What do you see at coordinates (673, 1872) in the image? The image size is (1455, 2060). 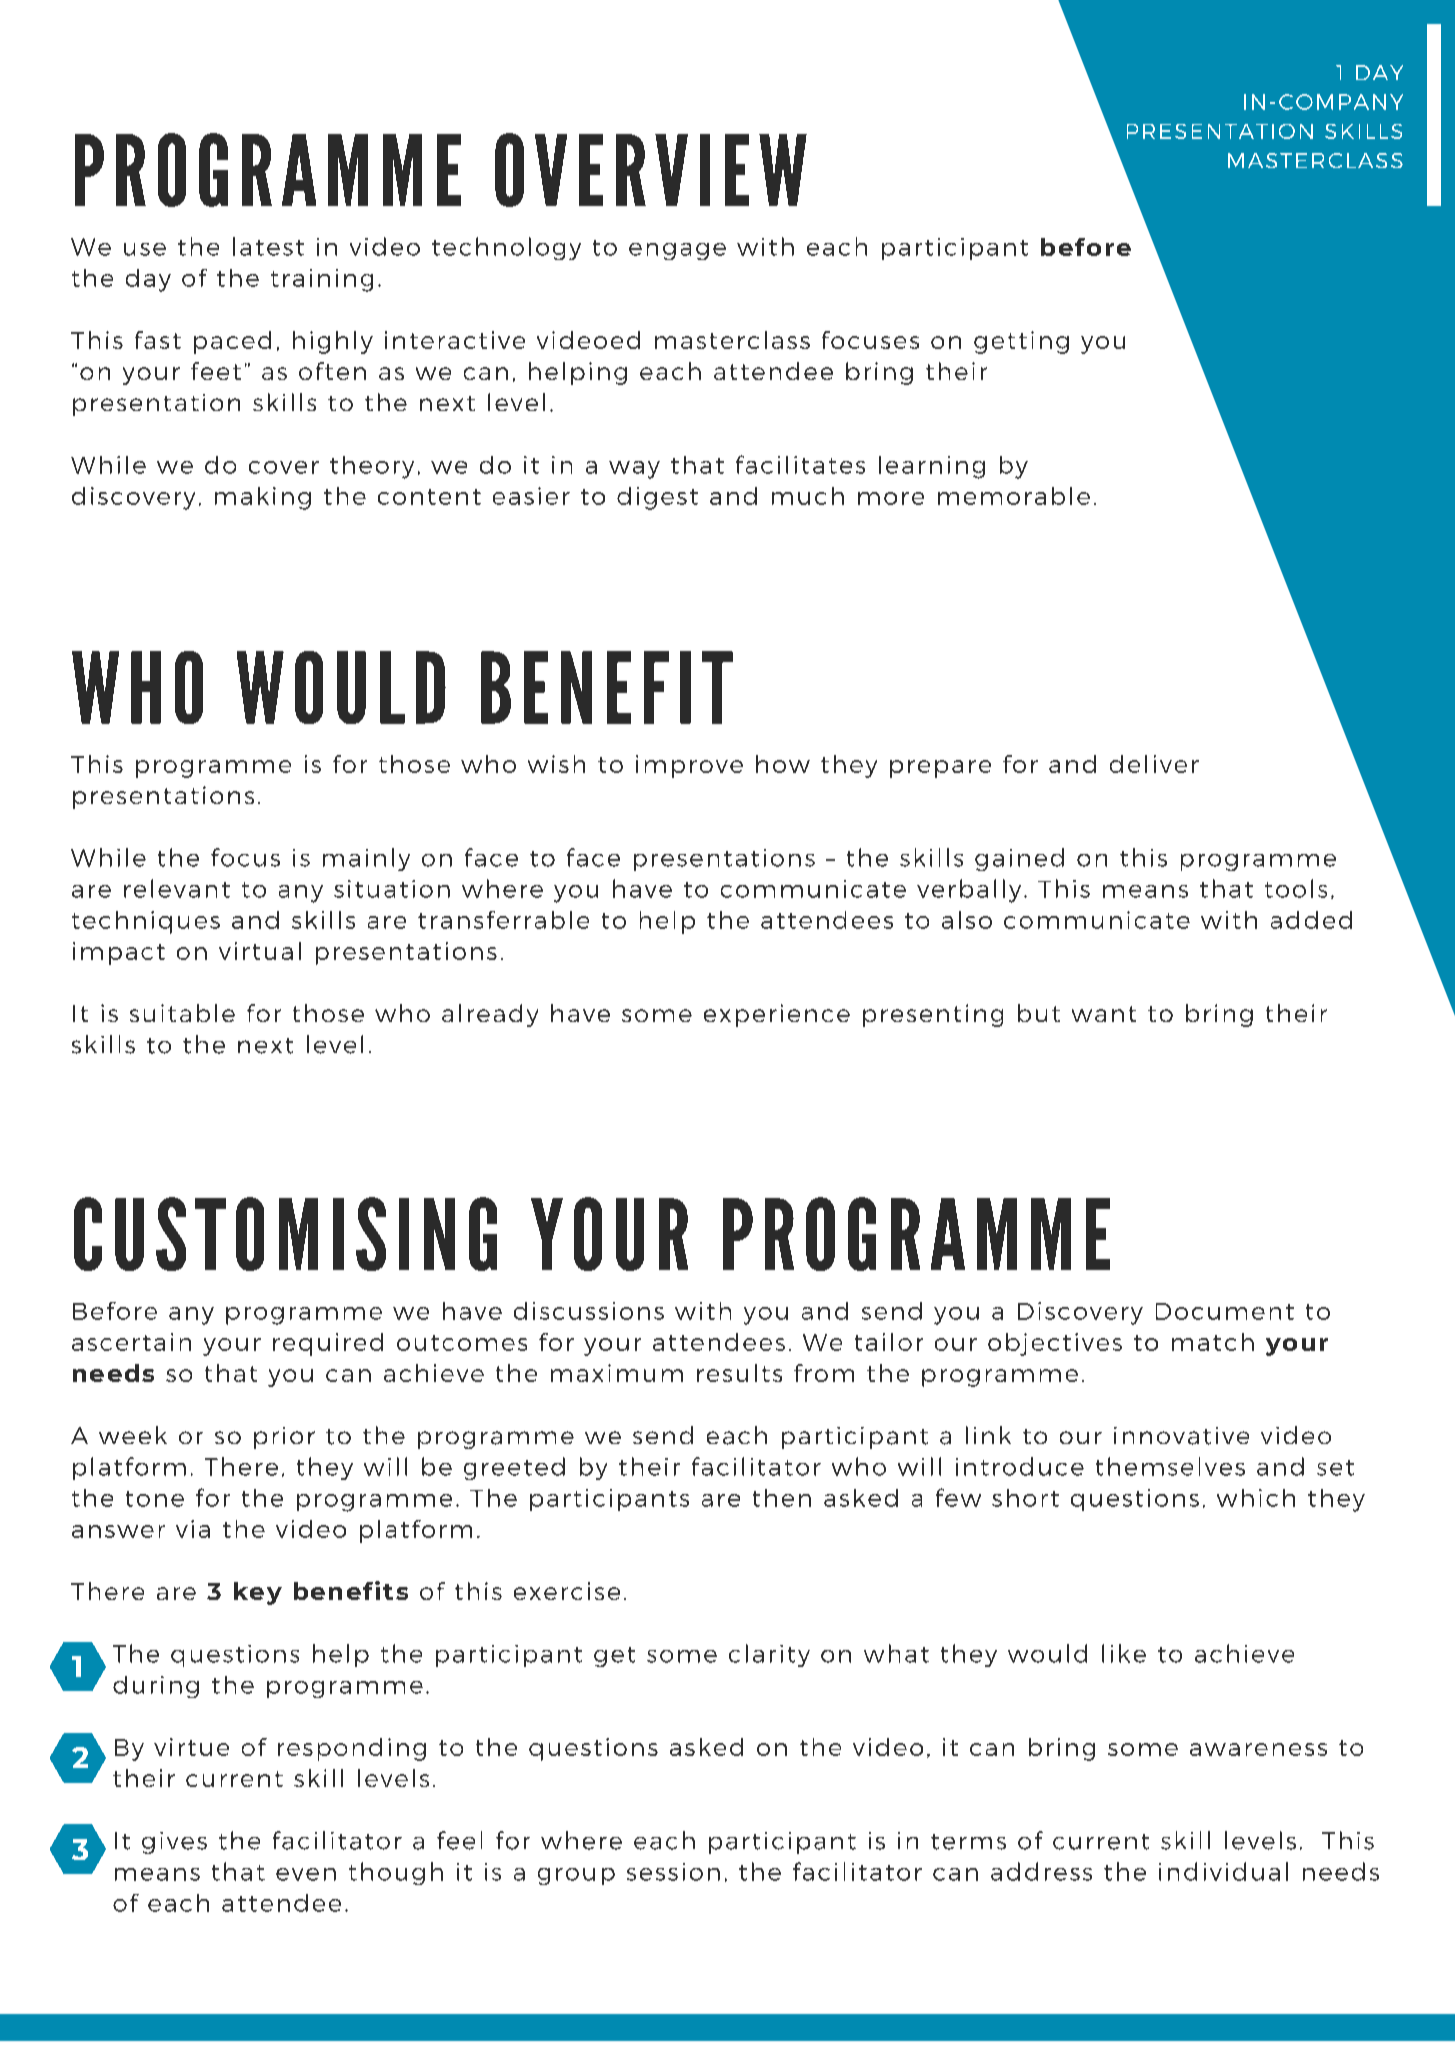 I see `session` at bounding box center [673, 1872].
